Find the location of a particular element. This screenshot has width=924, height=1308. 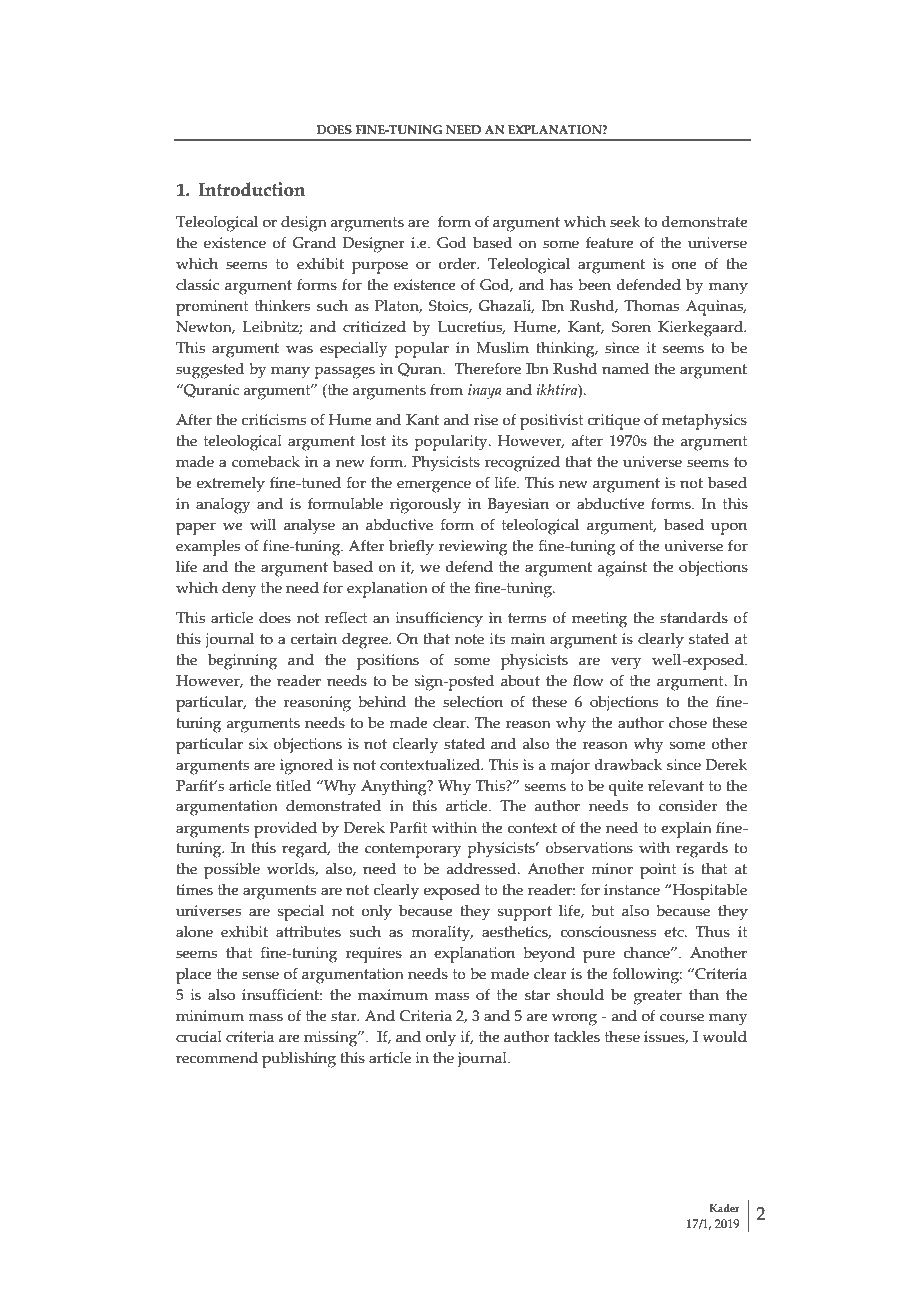

seek is located at coordinates (625, 222).
